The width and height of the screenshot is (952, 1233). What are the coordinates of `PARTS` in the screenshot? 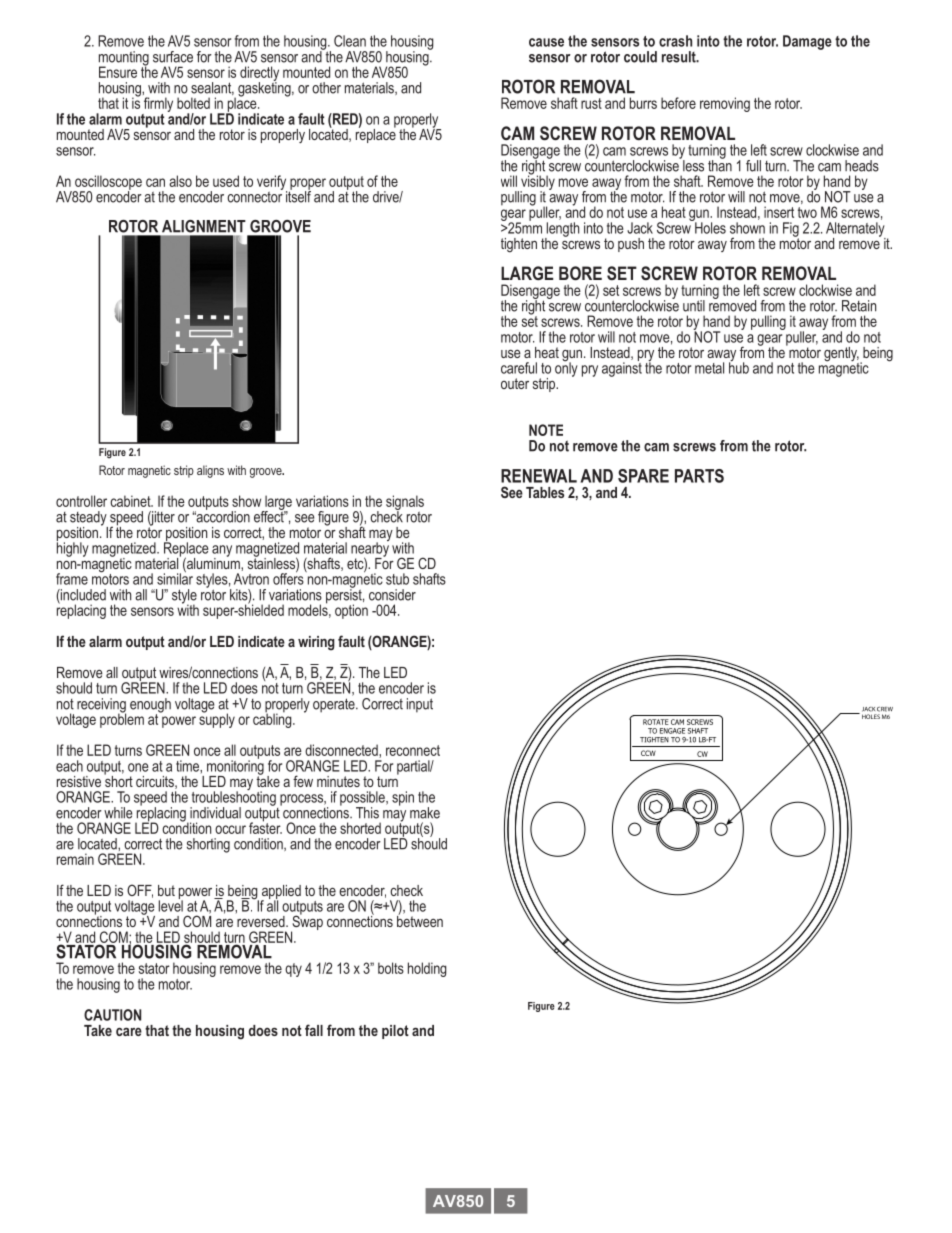 It's located at (699, 476).
